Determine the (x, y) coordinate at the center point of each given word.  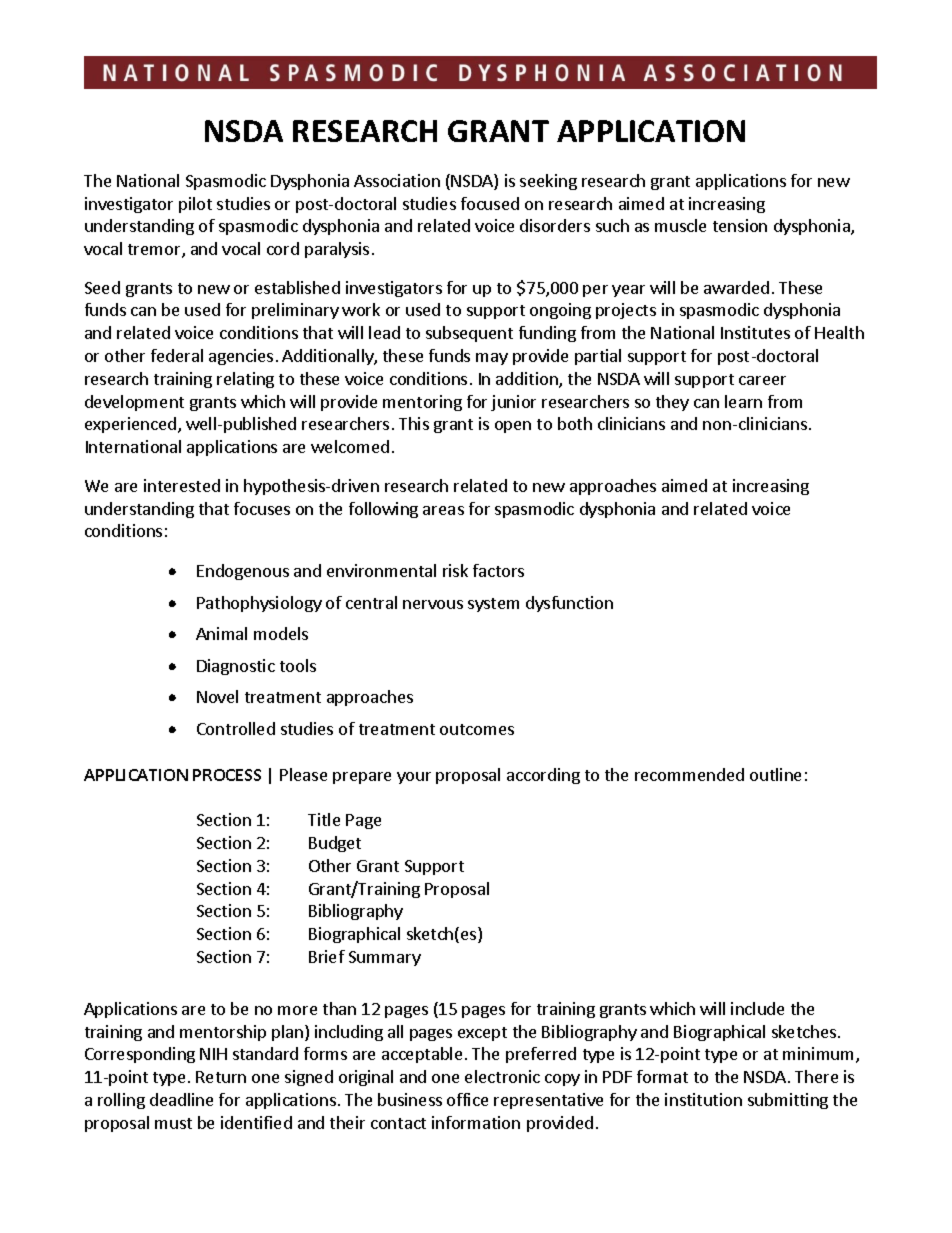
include (757, 1008)
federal (177, 355)
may (492, 359)
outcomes (477, 729)
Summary (385, 958)
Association (397, 180)
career (762, 380)
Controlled (236, 728)
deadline (181, 1099)
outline (775, 774)
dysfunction (569, 604)
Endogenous (243, 572)
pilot (195, 205)
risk (455, 570)
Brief (327, 956)
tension (740, 225)
